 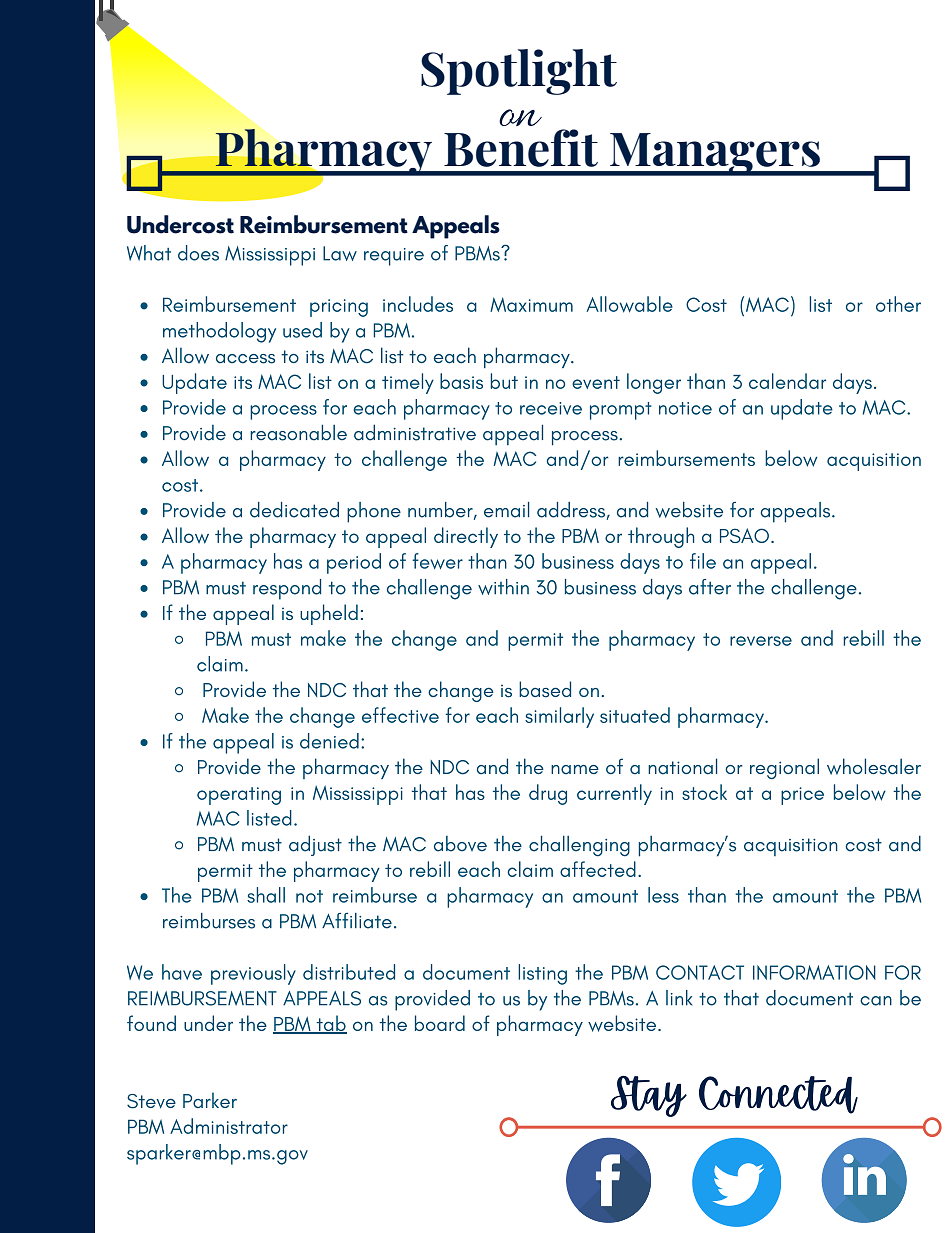 I want to click on Managers, so click(x=715, y=154).
